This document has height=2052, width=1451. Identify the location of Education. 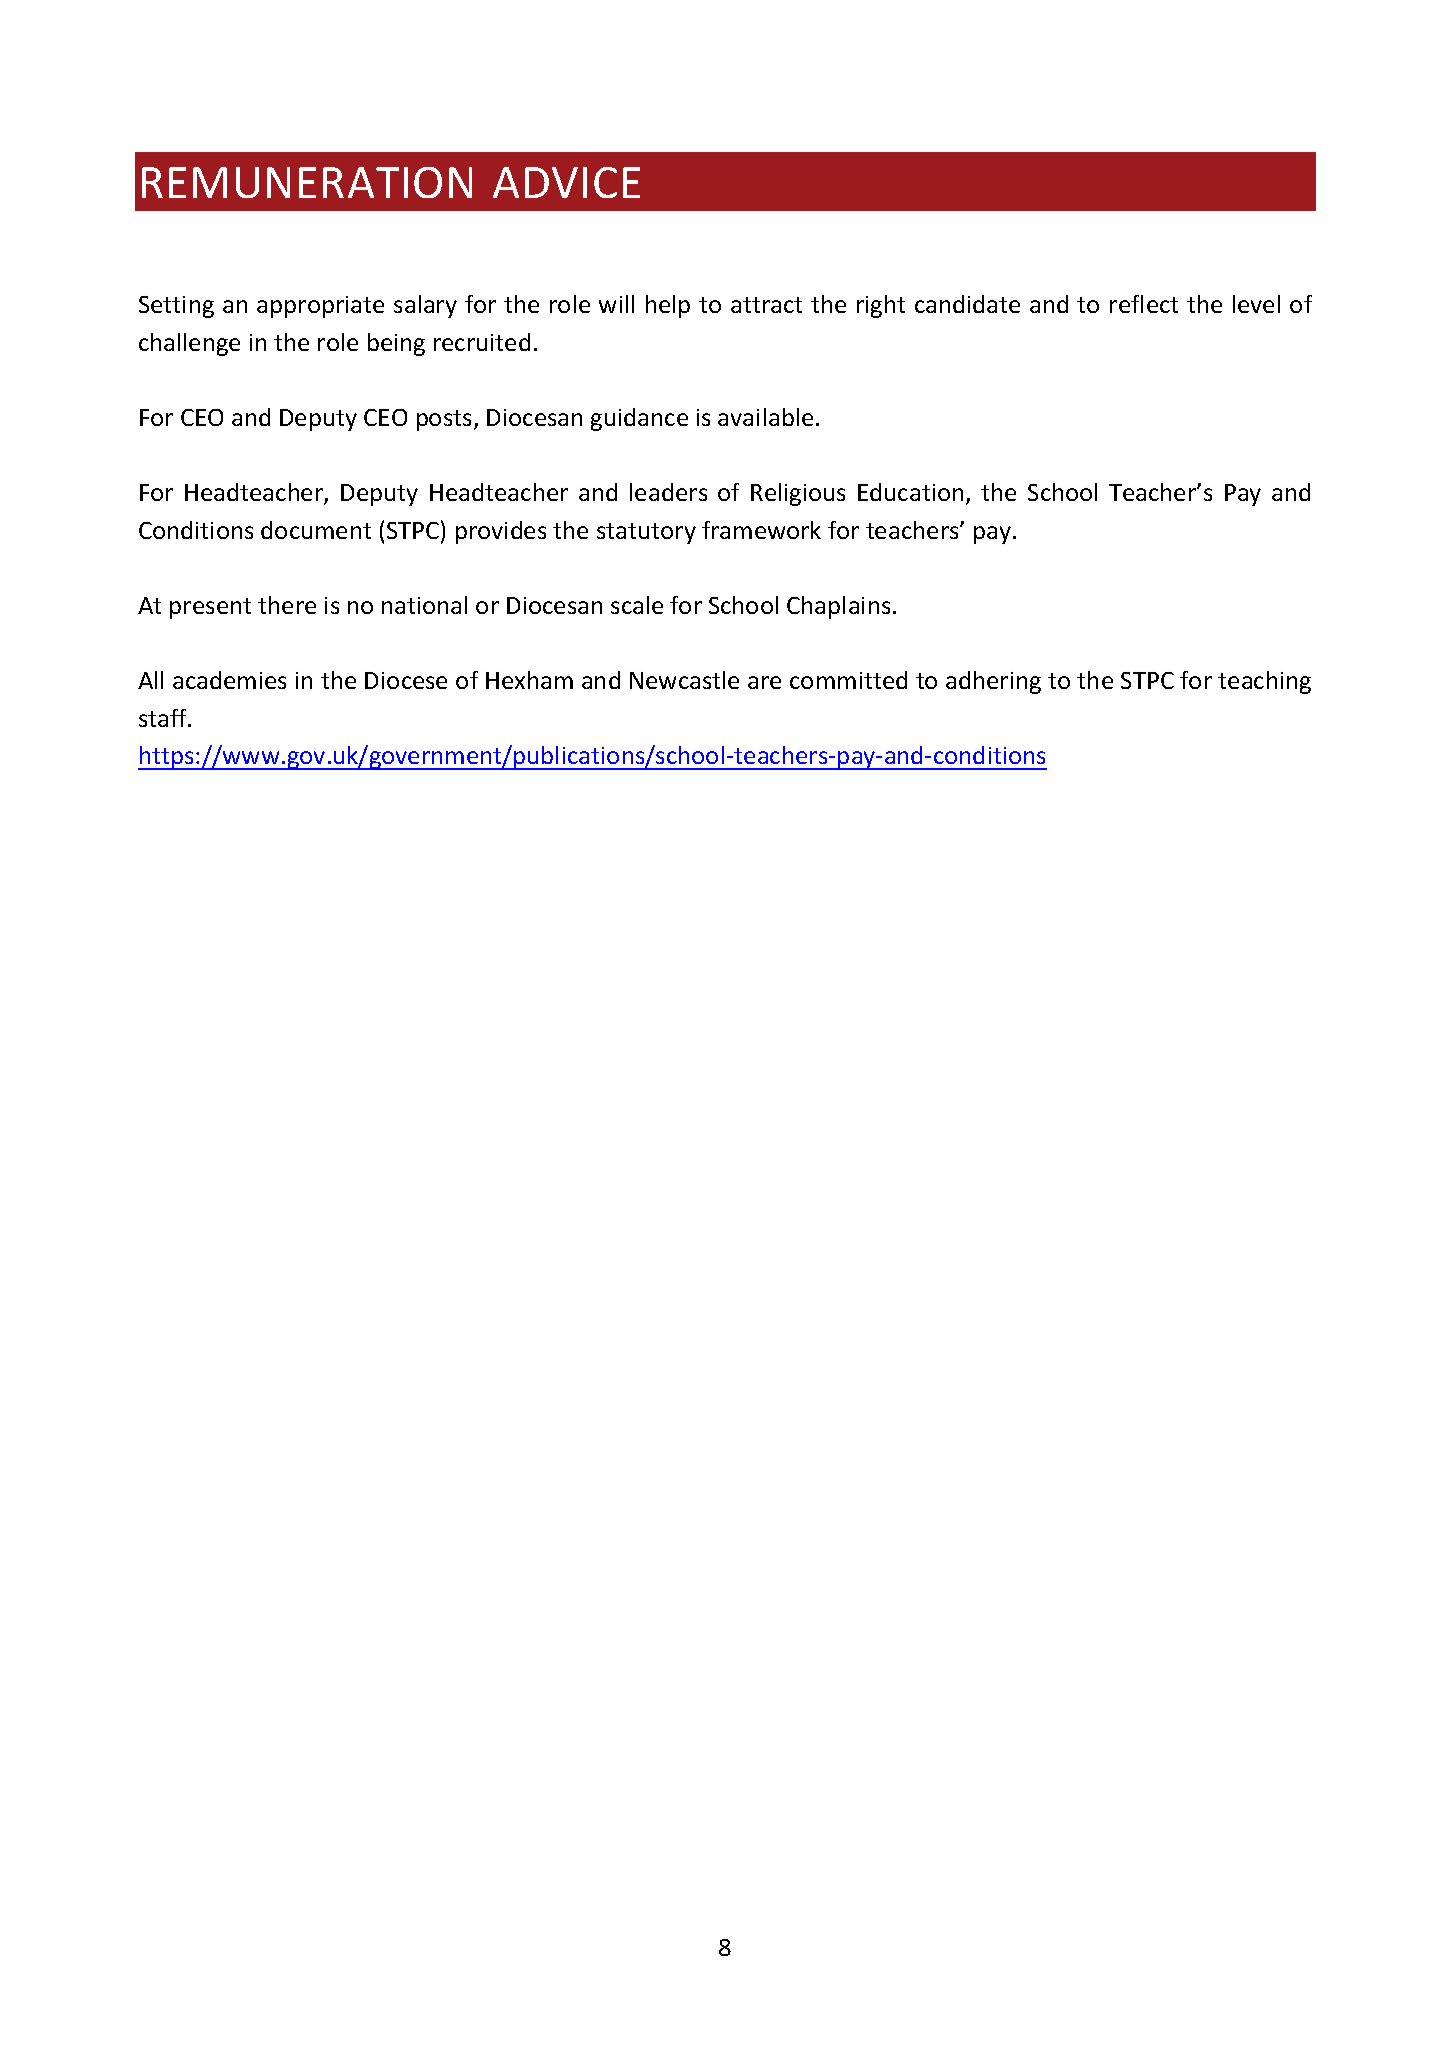
(910, 492).
